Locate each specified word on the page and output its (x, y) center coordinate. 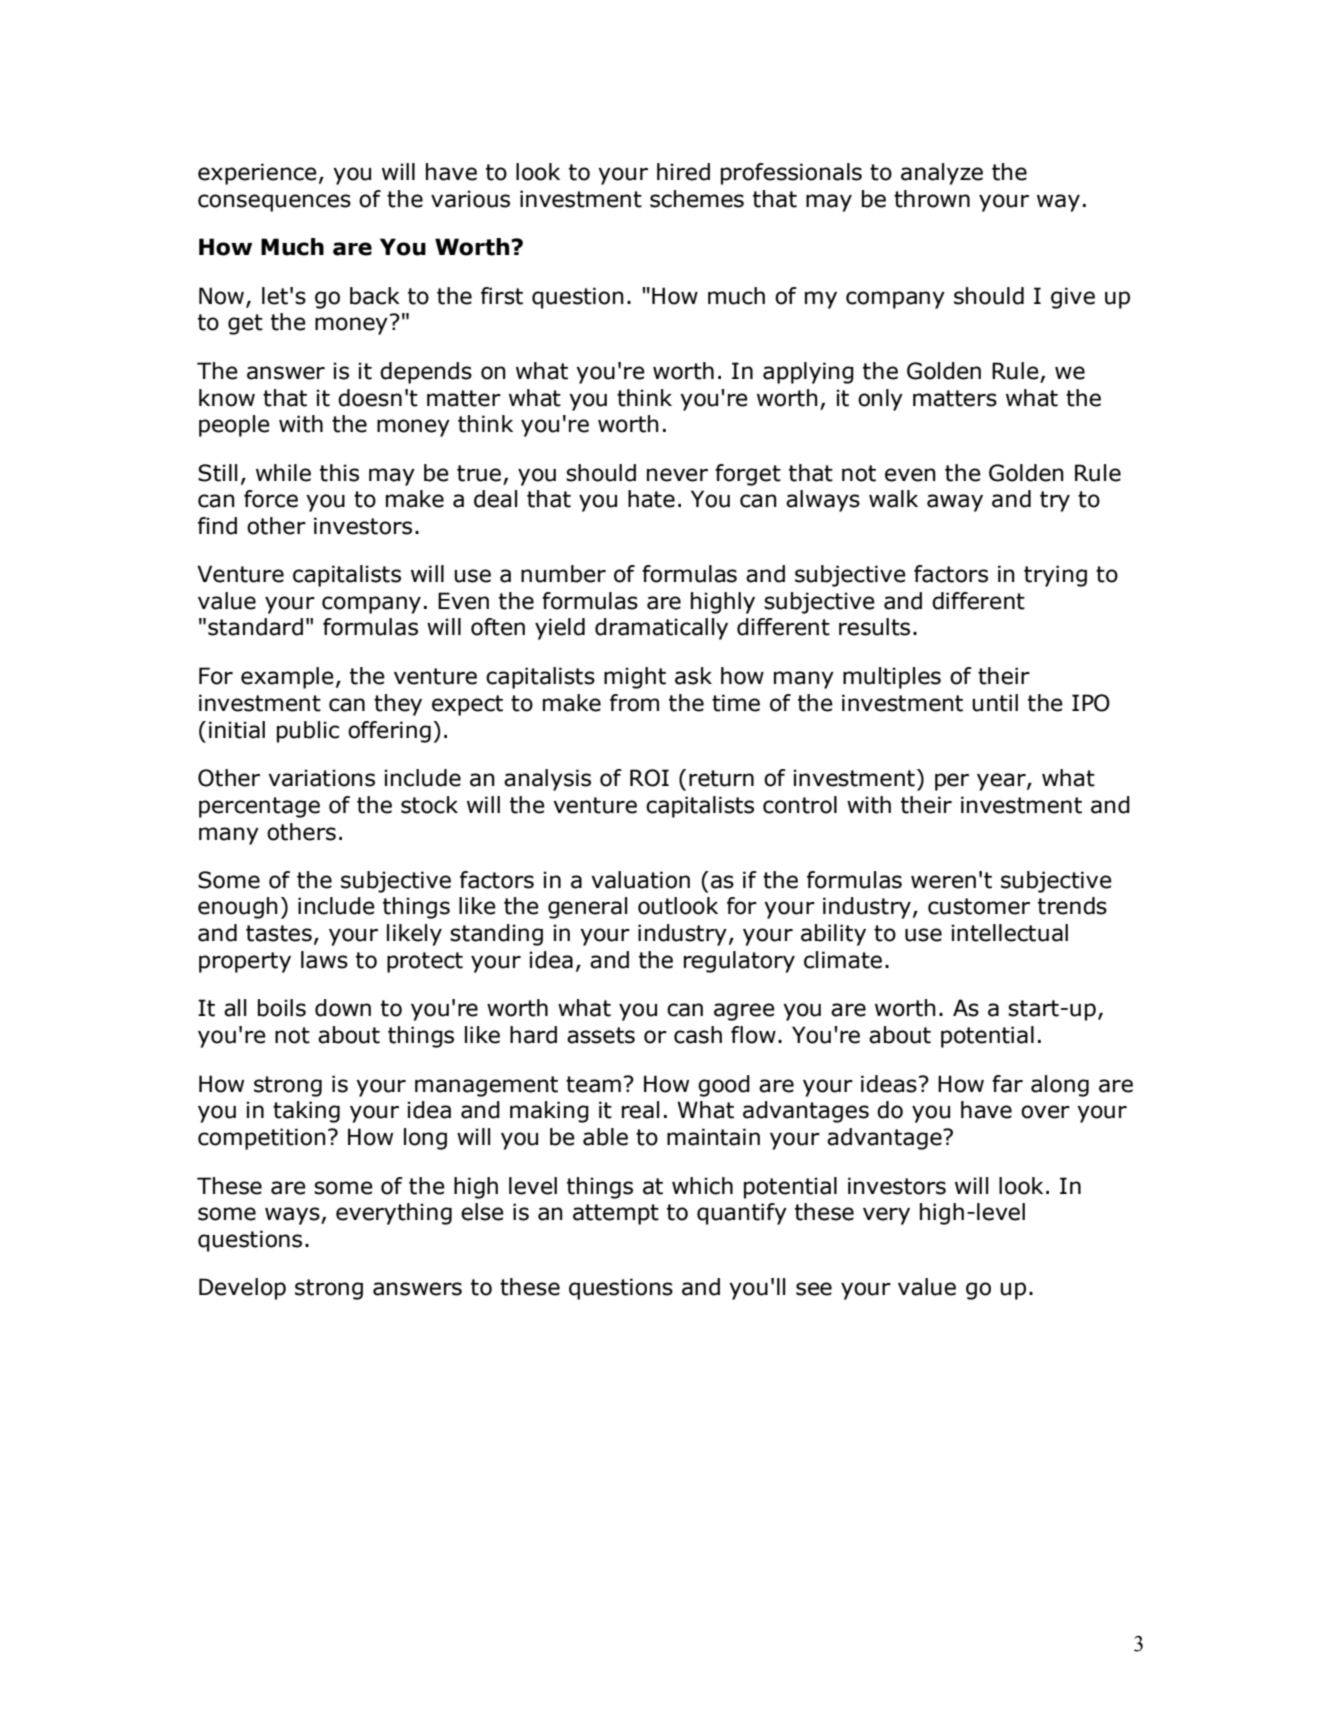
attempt (616, 1214)
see (814, 1289)
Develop (242, 1289)
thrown (932, 199)
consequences (274, 203)
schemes (697, 199)
